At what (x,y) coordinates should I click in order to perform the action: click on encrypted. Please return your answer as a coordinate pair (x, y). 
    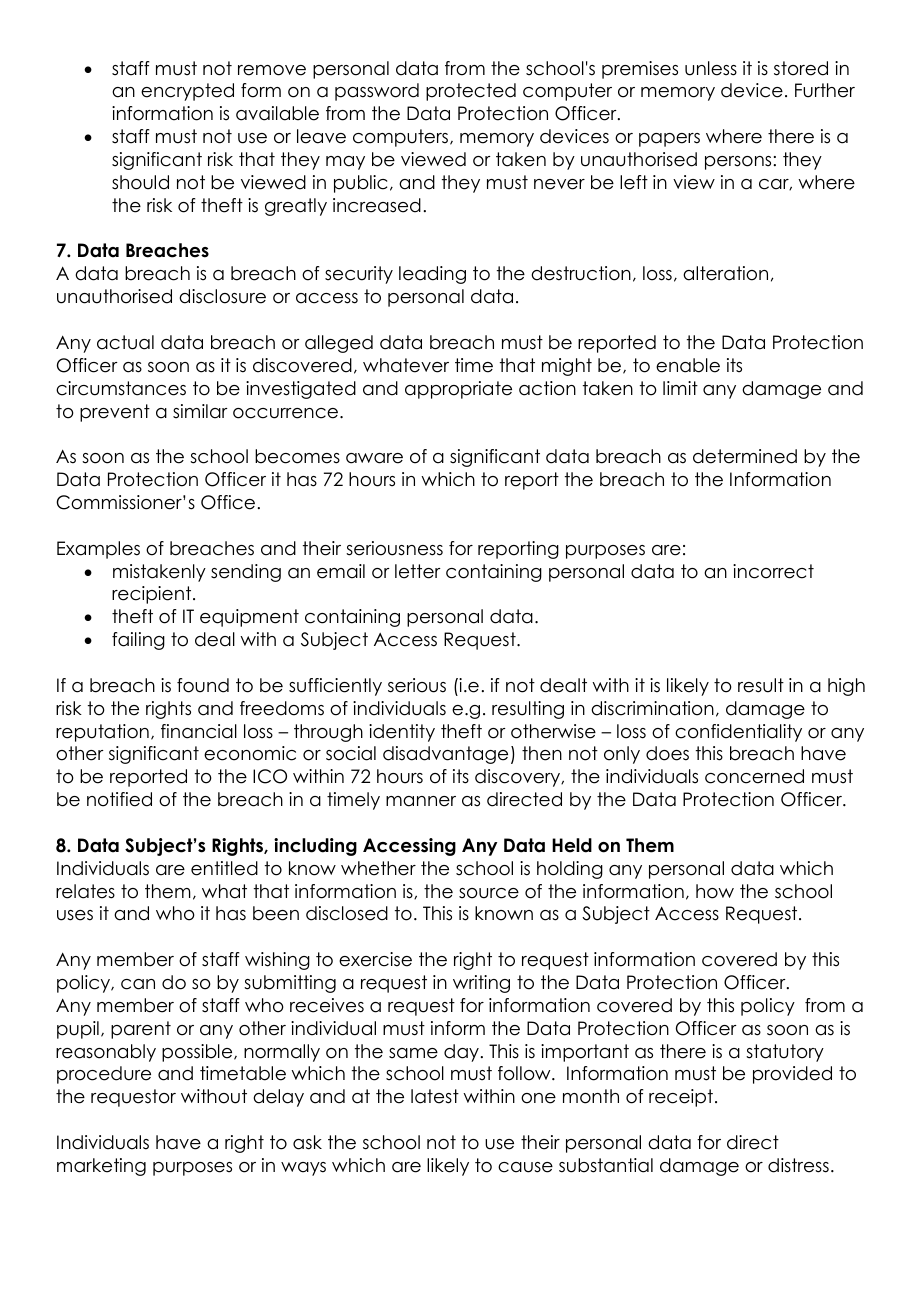
    Looking at the image, I should click on (187, 92).
